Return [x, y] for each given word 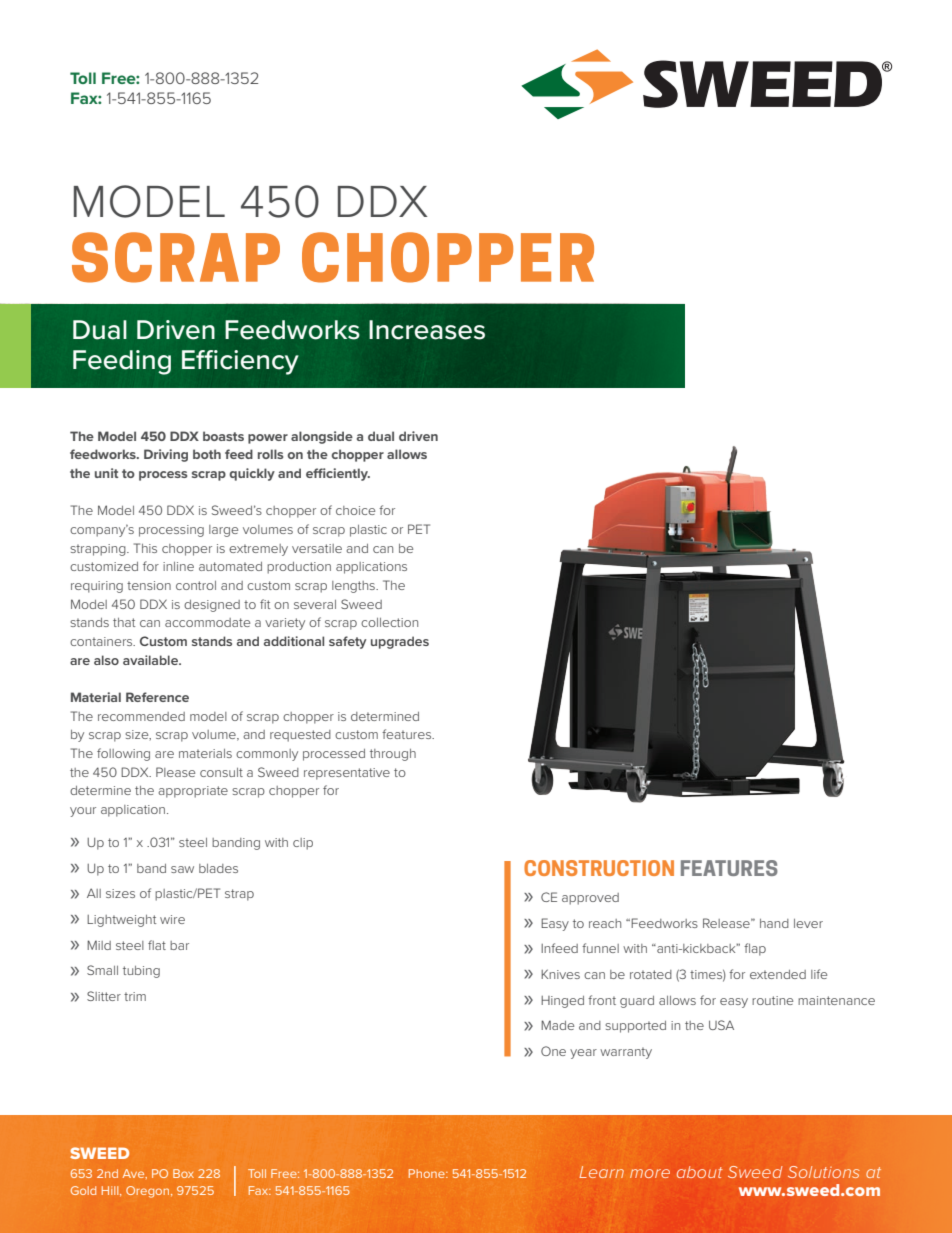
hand [774, 923]
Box [183, 1173]
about [700, 1172]
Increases [427, 330]
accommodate [207, 622]
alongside [322, 437]
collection [389, 622]
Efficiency [240, 362]
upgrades [400, 642]
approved [590, 899]
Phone [428, 1173]
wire [172, 919]
